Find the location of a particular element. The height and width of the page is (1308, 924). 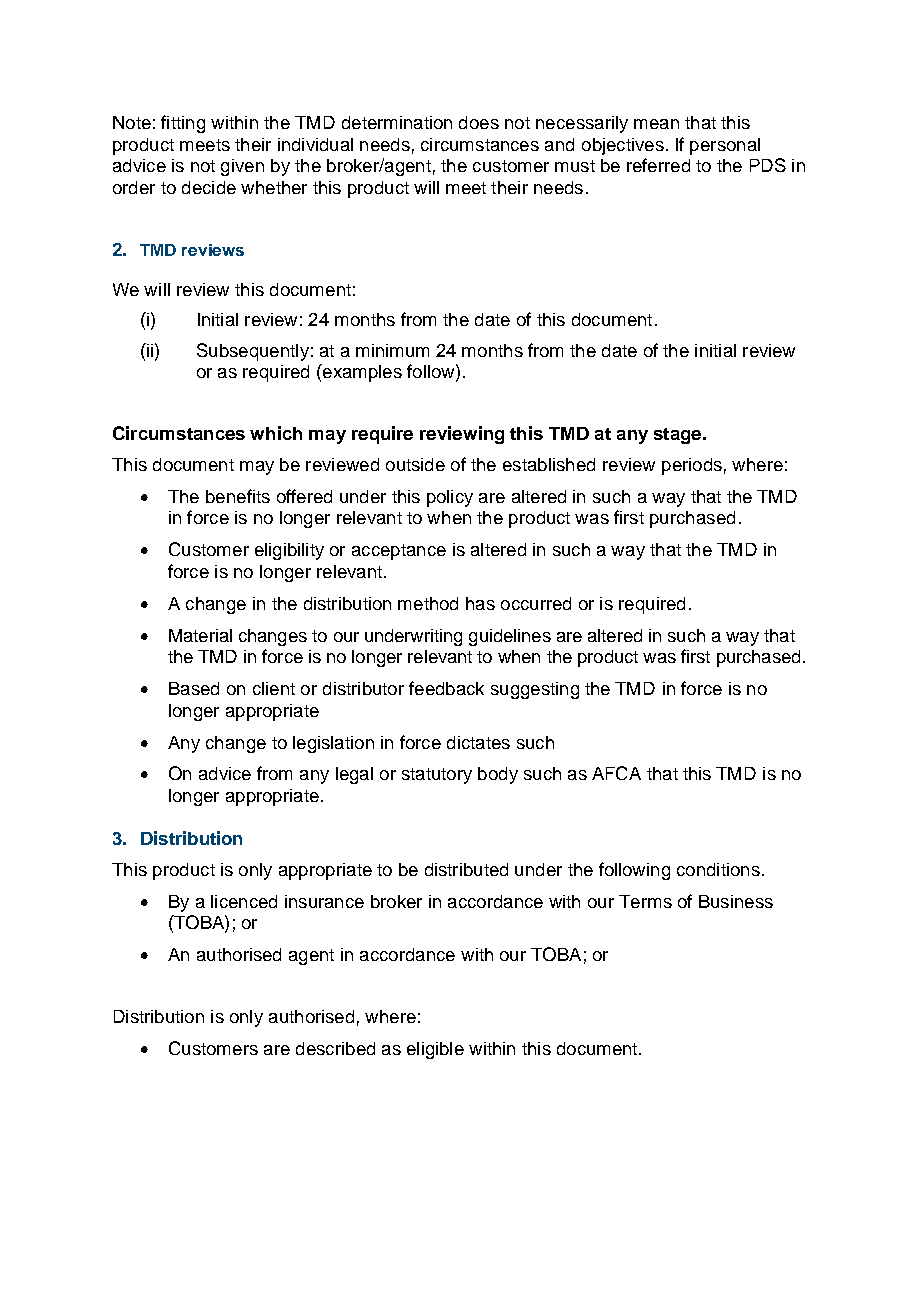

eligible is located at coordinates (435, 1050).
